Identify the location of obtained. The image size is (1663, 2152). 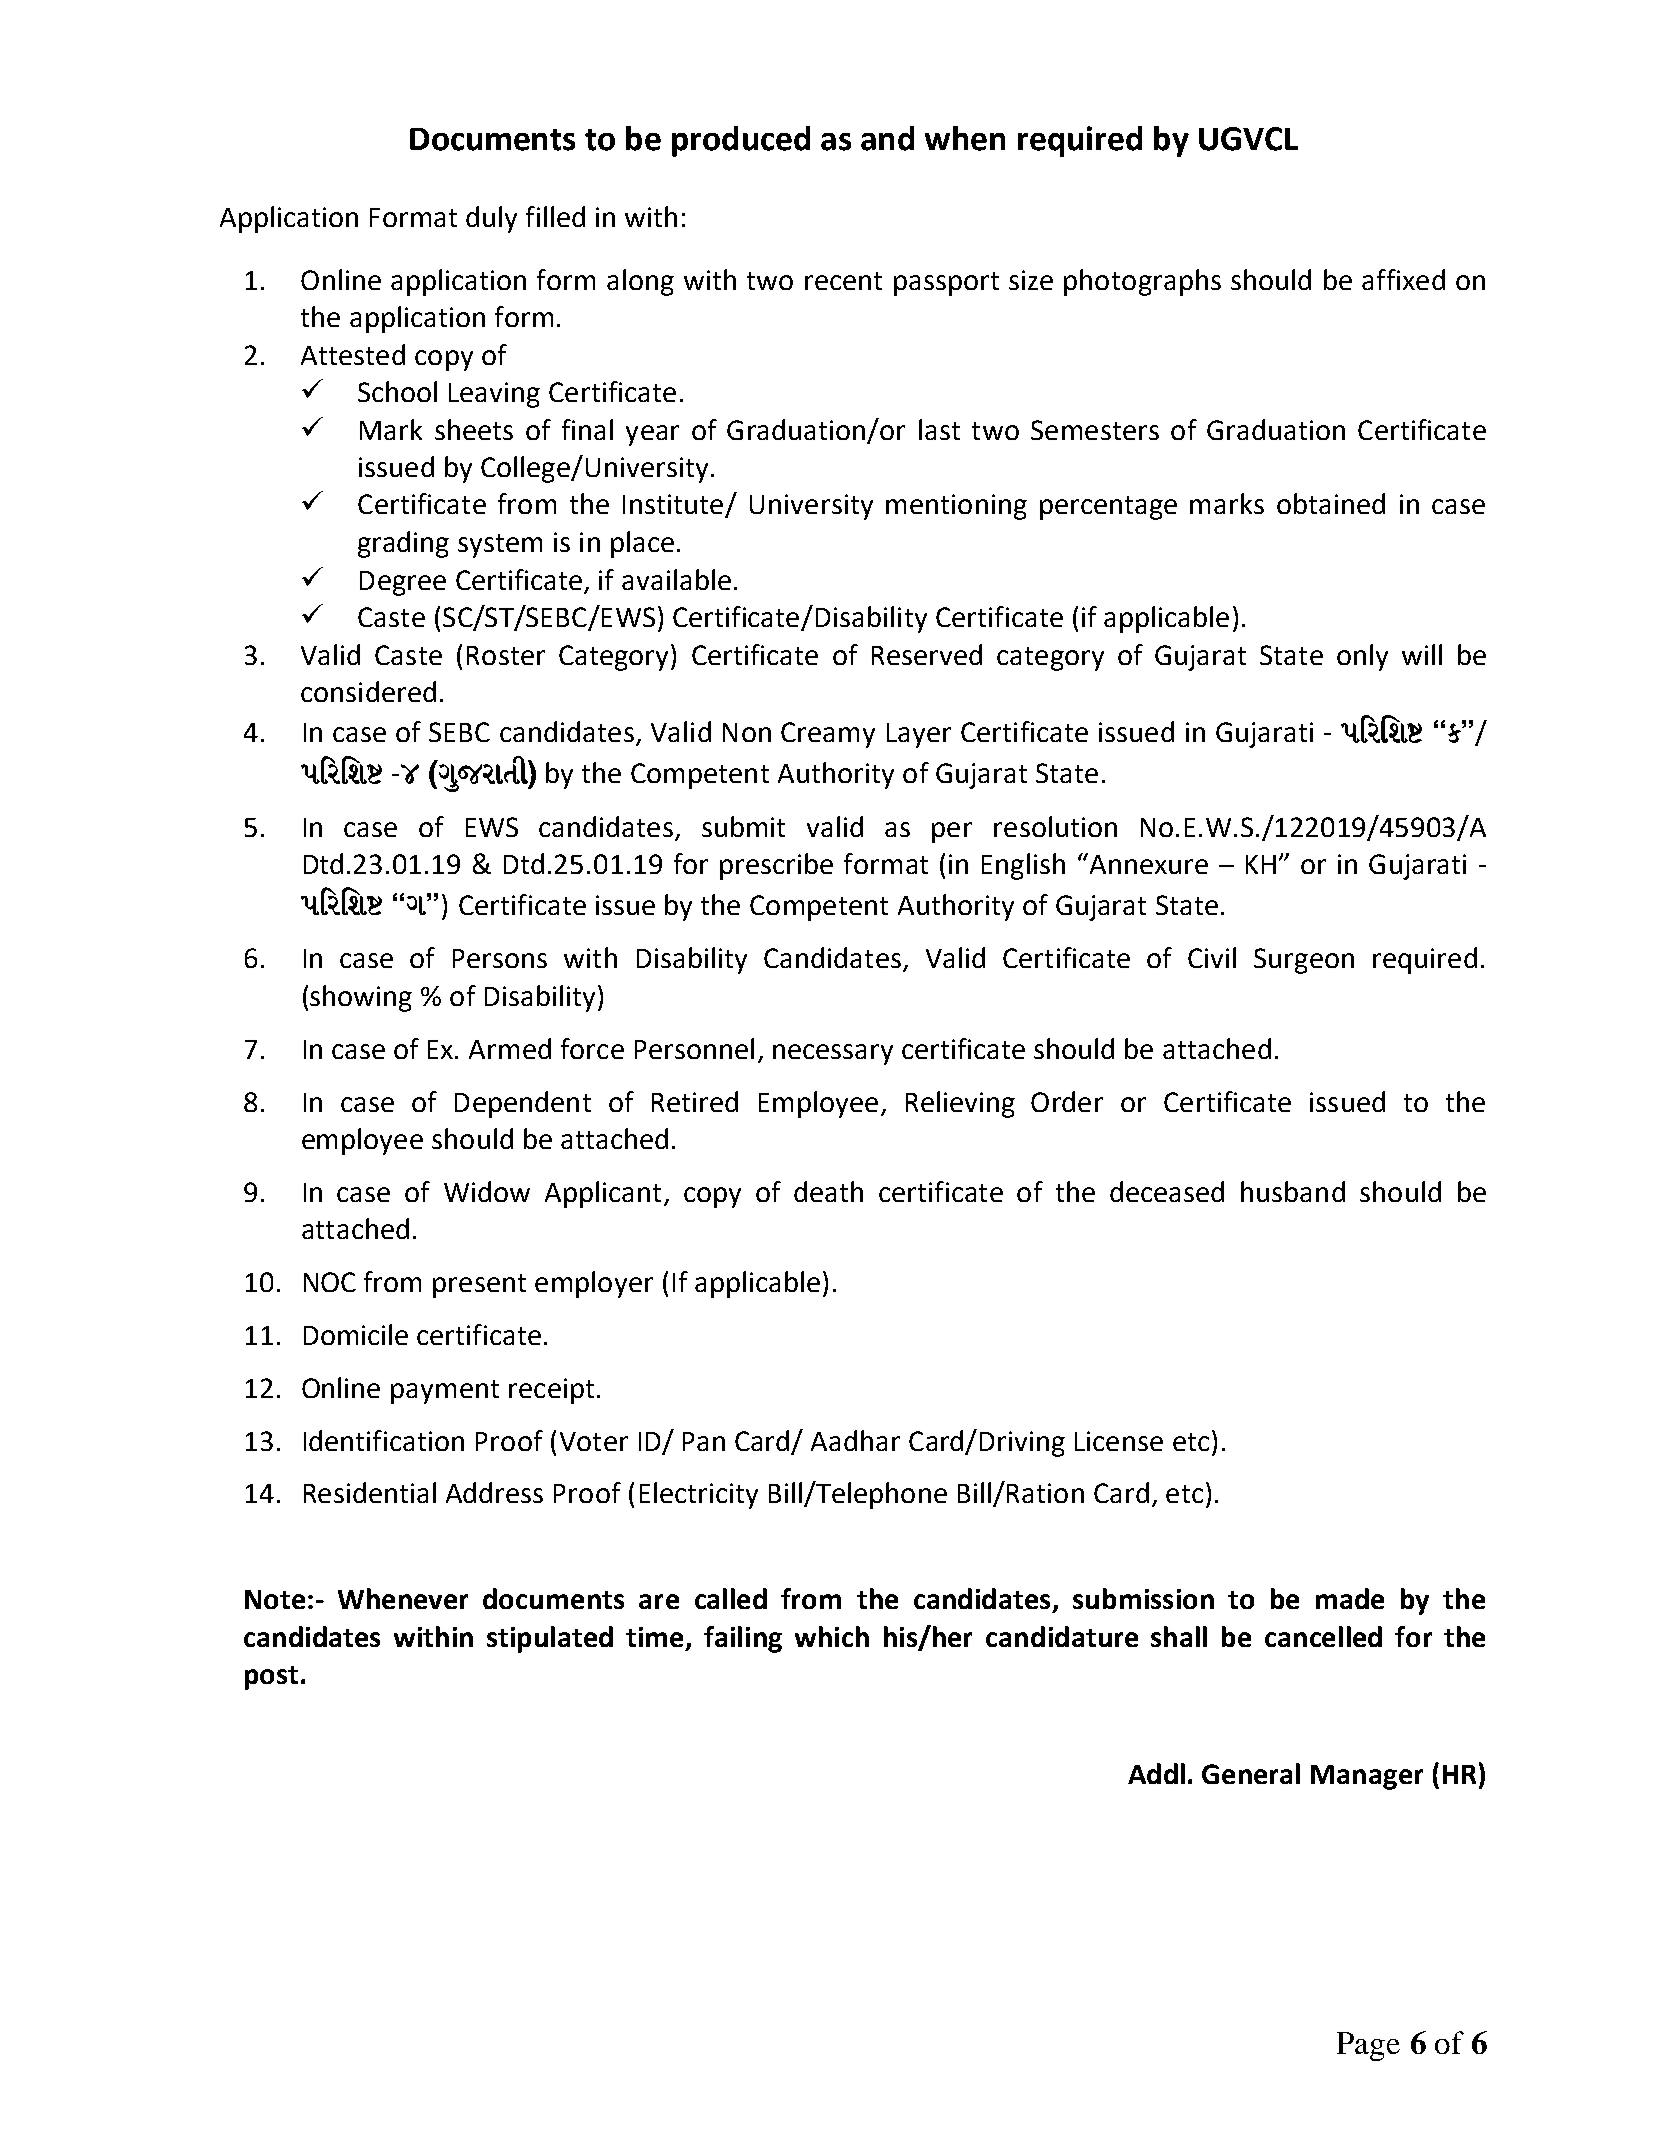
(1331, 503).
